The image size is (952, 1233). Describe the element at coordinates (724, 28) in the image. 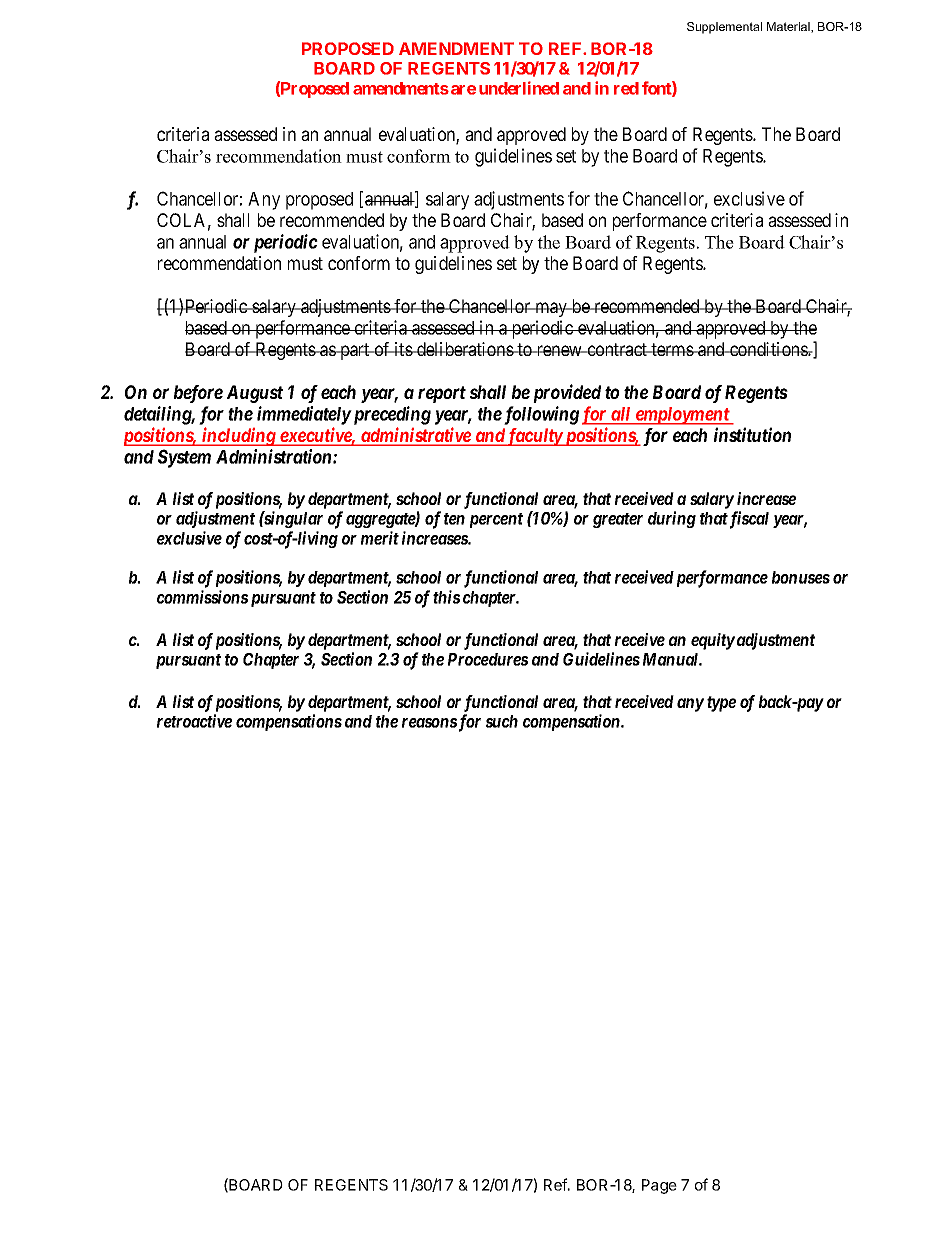

I see `Supplemental` at that location.
